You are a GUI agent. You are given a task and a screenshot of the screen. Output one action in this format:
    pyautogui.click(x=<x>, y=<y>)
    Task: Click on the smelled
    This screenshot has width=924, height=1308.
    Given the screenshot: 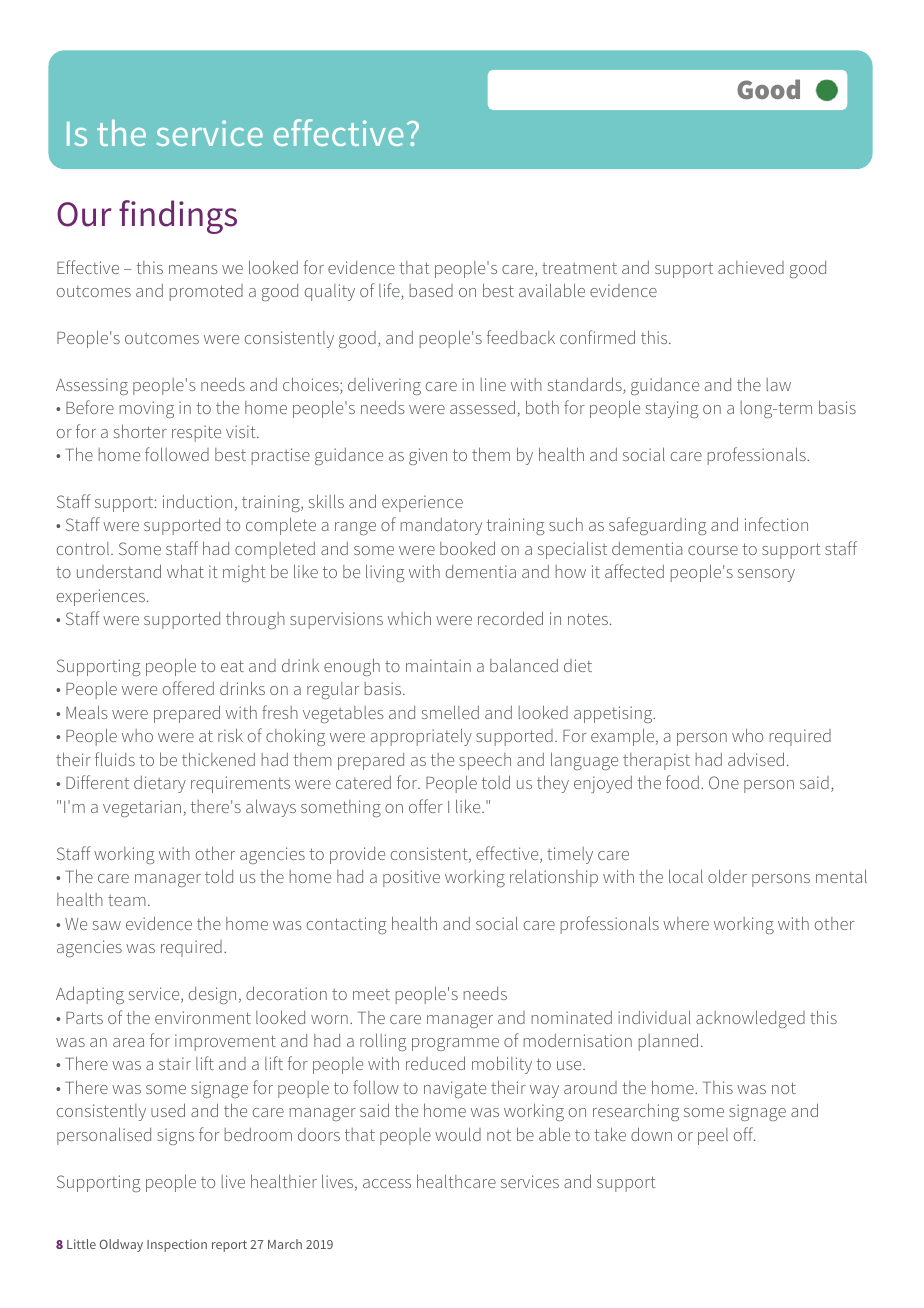 What is the action you would take?
    pyautogui.click(x=450, y=712)
